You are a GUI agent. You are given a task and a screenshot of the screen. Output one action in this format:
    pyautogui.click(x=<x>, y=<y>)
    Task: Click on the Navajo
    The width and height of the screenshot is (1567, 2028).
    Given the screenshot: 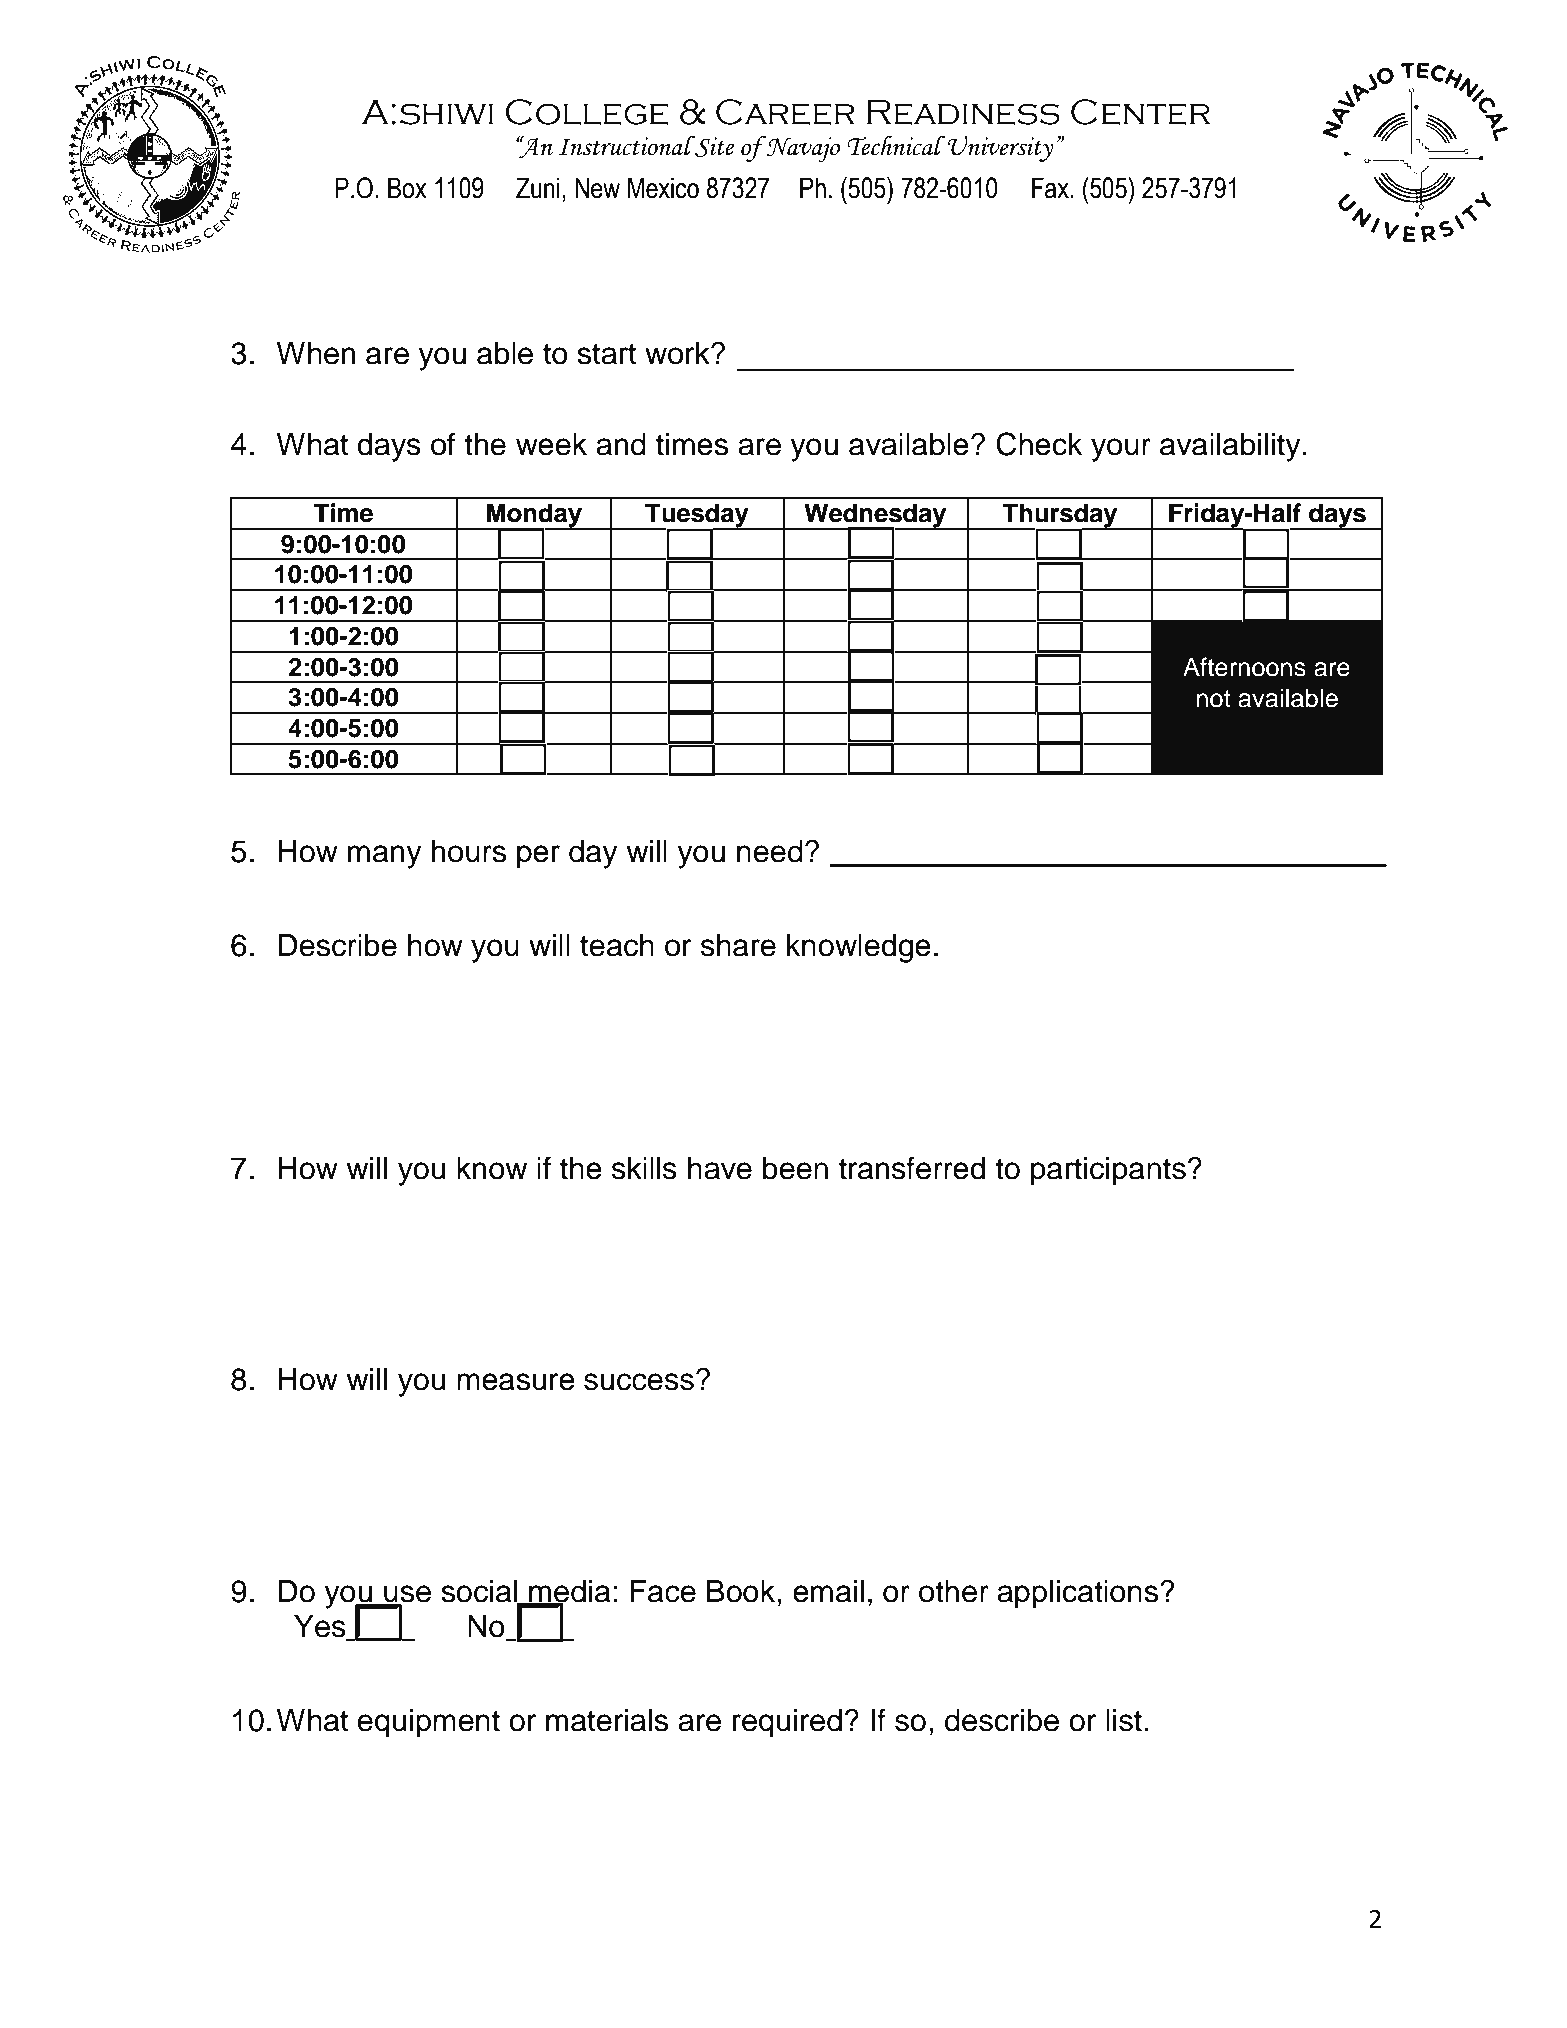 What is the action you would take?
    pyautogui.click(x=802, y=149)
